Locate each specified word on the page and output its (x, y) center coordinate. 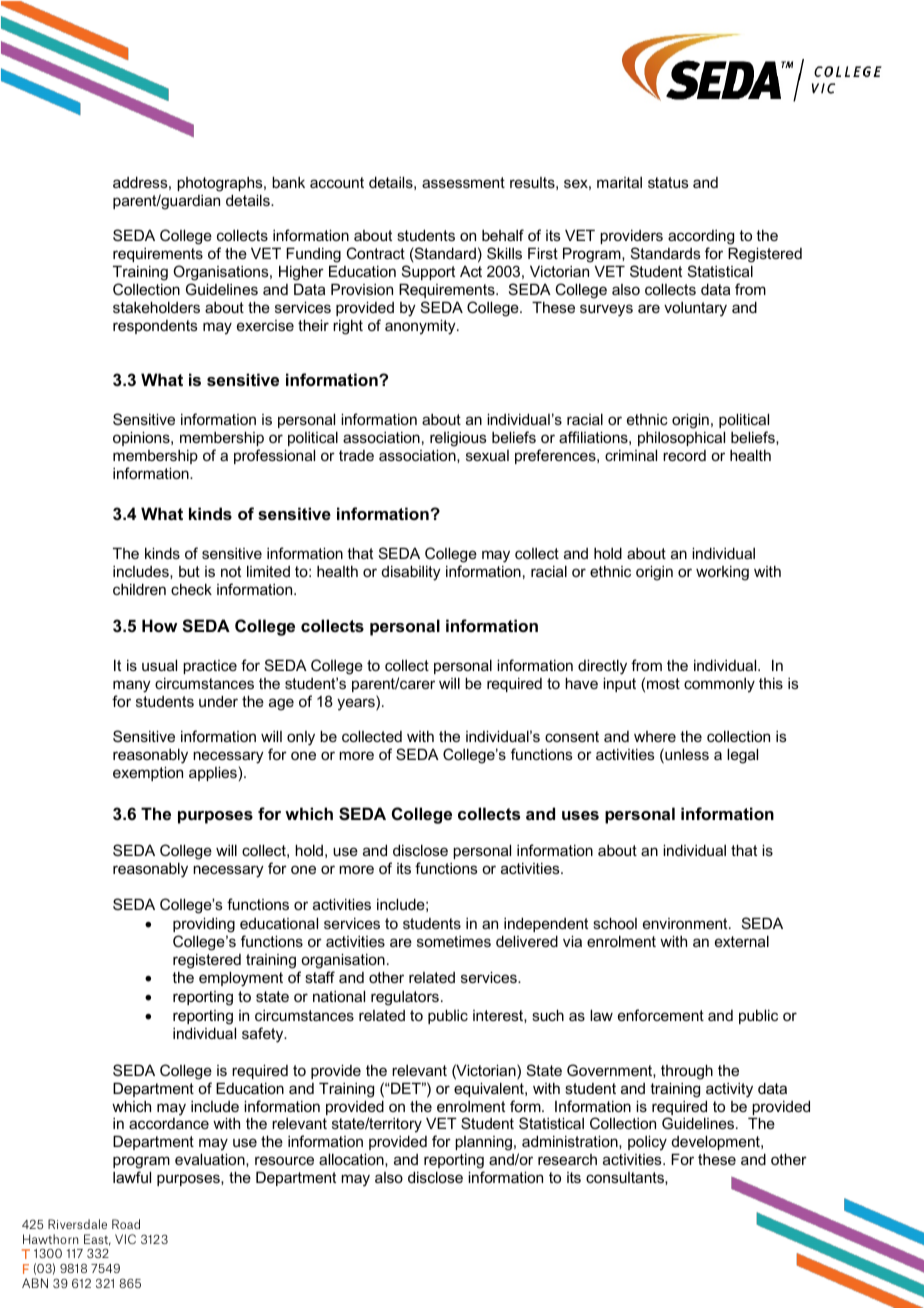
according (701, 239)
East (97, 1240)
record (684, 455)
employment (241, 979)
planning (485, 1145)
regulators (405, 998)
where (655, 736)
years (357, 704)
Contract (375, 253)
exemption (148, 773)
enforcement (661, 1015)
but (189, 571)
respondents (155, 327)
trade (356, 455)
